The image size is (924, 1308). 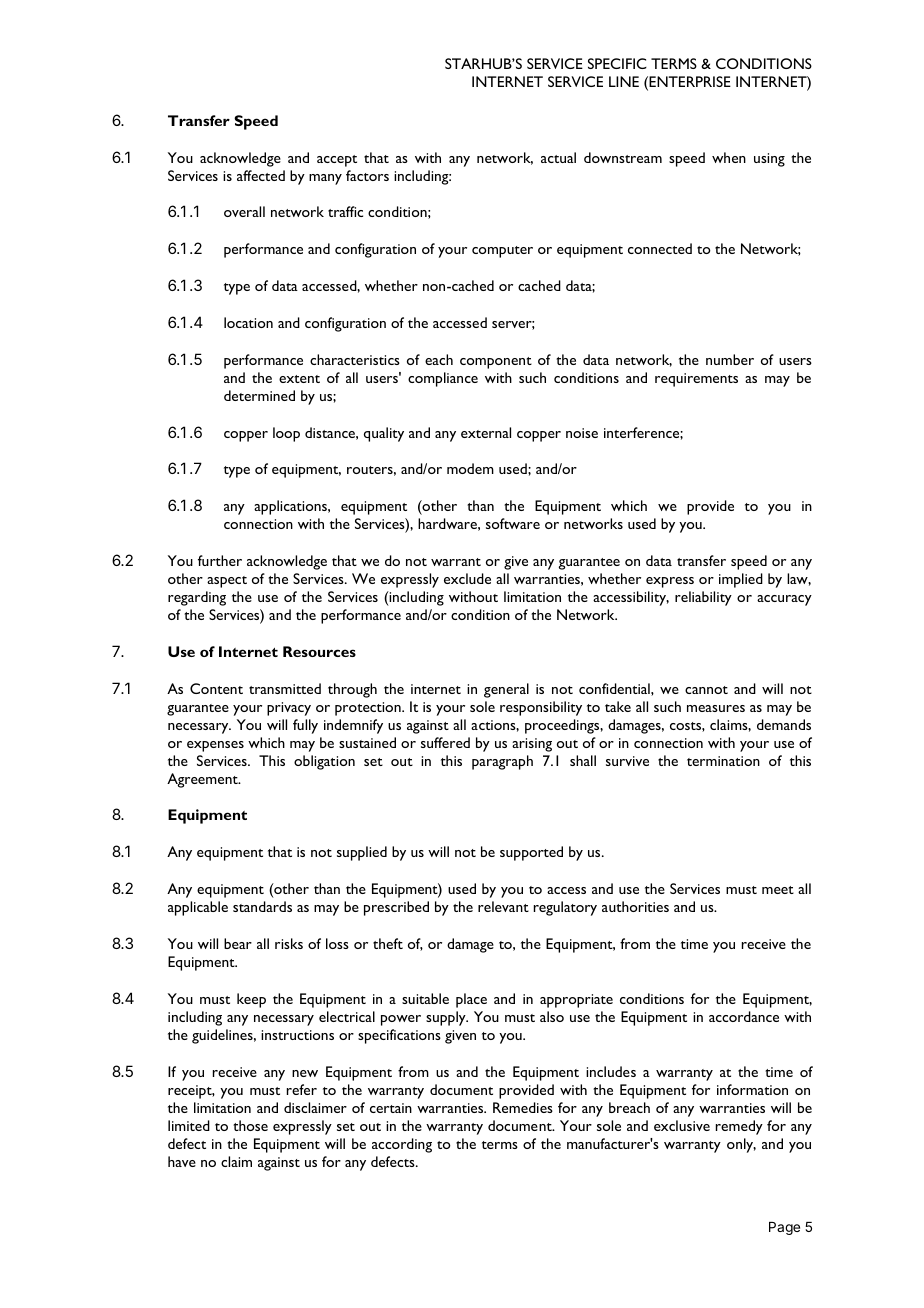 What do you see at coordinates (729, 157) in the page?
I see `when` at bounding box center [729, 157].
